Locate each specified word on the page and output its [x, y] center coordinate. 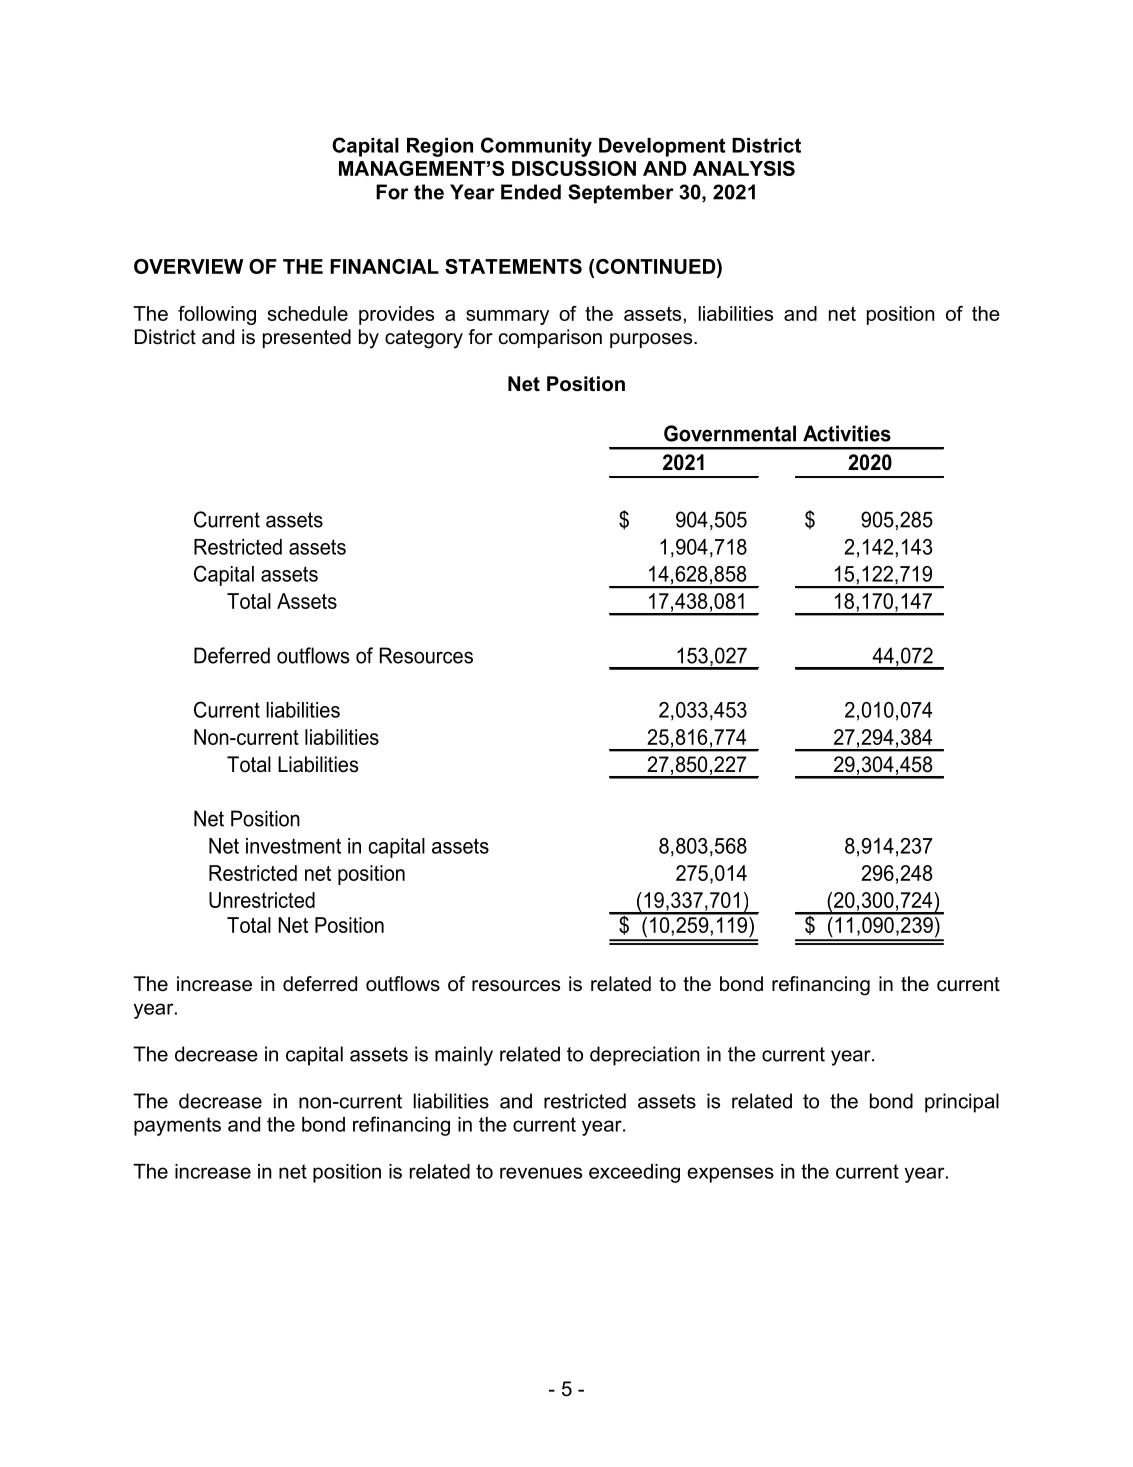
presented [307, 338]
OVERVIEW [188, 266]
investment [293, 846]
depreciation [645, 1056]
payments [177, 1126]
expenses [730, 1175]
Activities [847, 433]
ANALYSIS [744, 168]
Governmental [730, 433]
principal [962, 1103]
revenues [541, 1173]
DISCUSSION [574, 168]
